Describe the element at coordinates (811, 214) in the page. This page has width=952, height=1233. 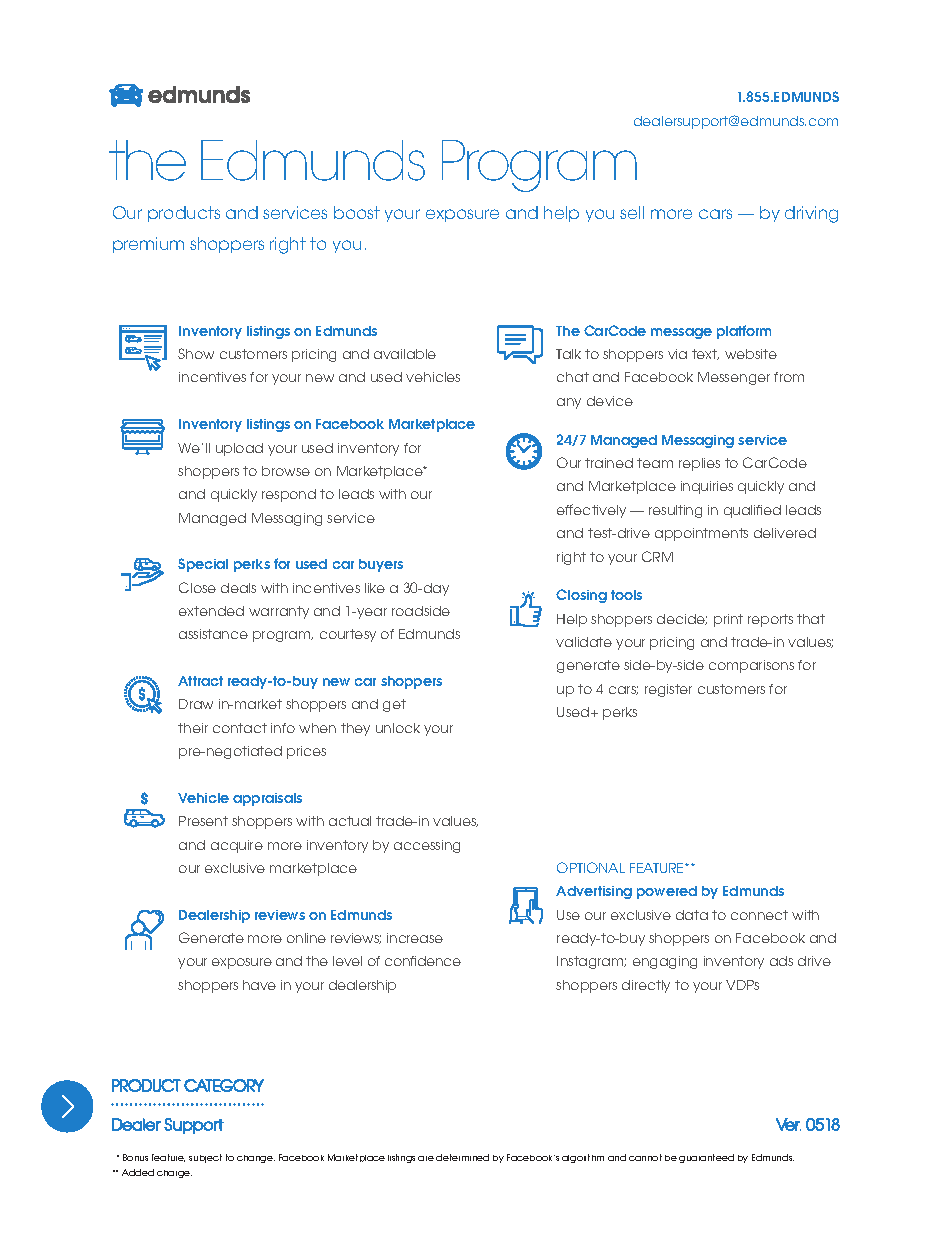
I see `driving` at that location.
